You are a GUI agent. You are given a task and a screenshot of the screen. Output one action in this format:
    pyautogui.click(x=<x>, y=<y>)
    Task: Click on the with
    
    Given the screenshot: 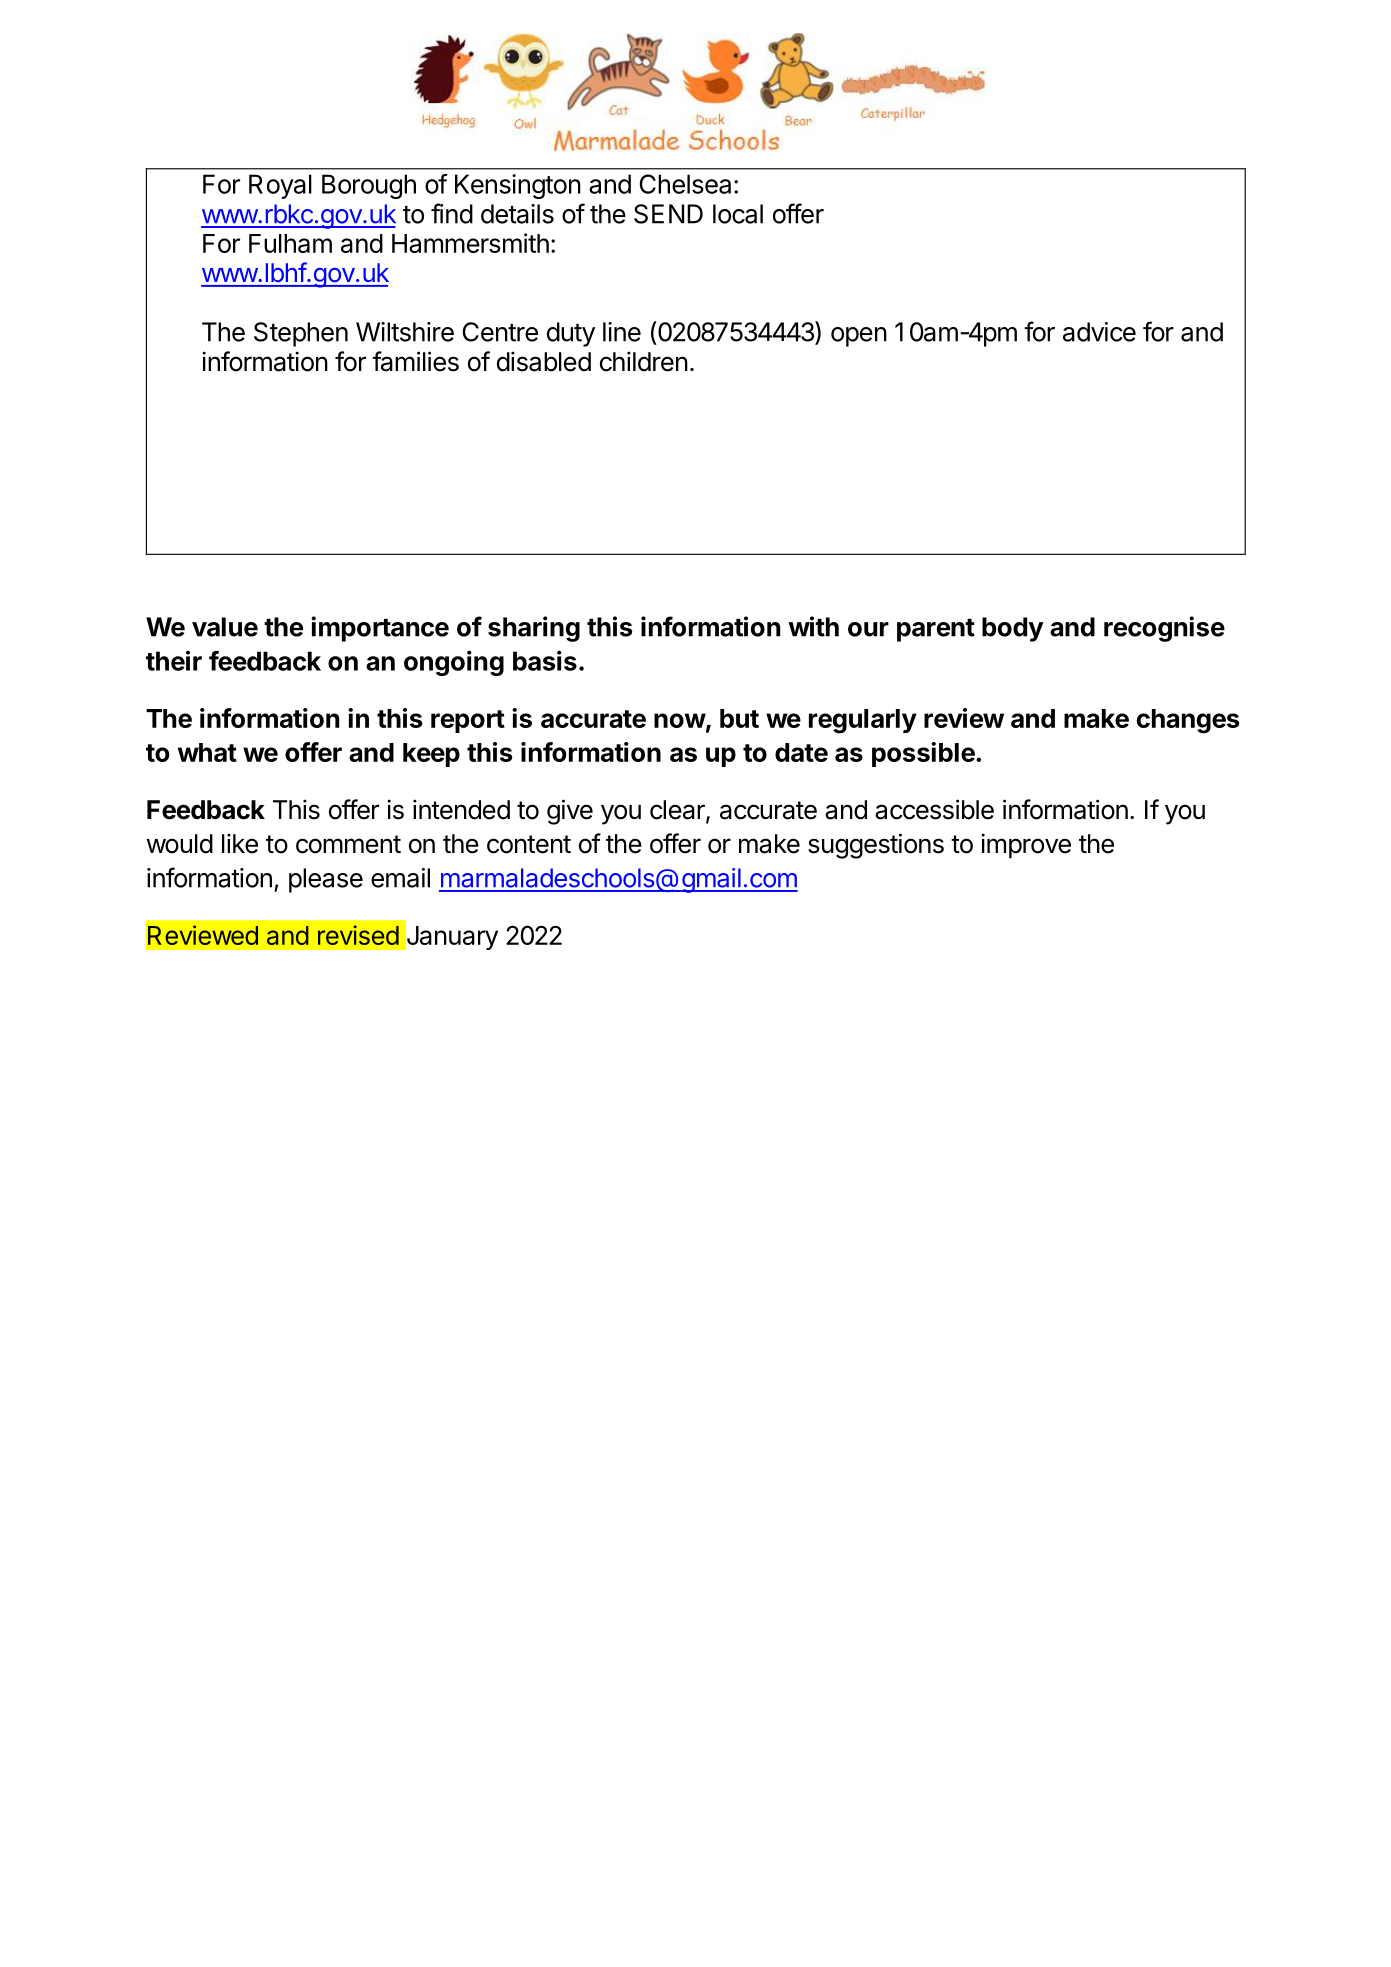 What is the action you would take?
    pyautogui.click(x=813, y=626)
